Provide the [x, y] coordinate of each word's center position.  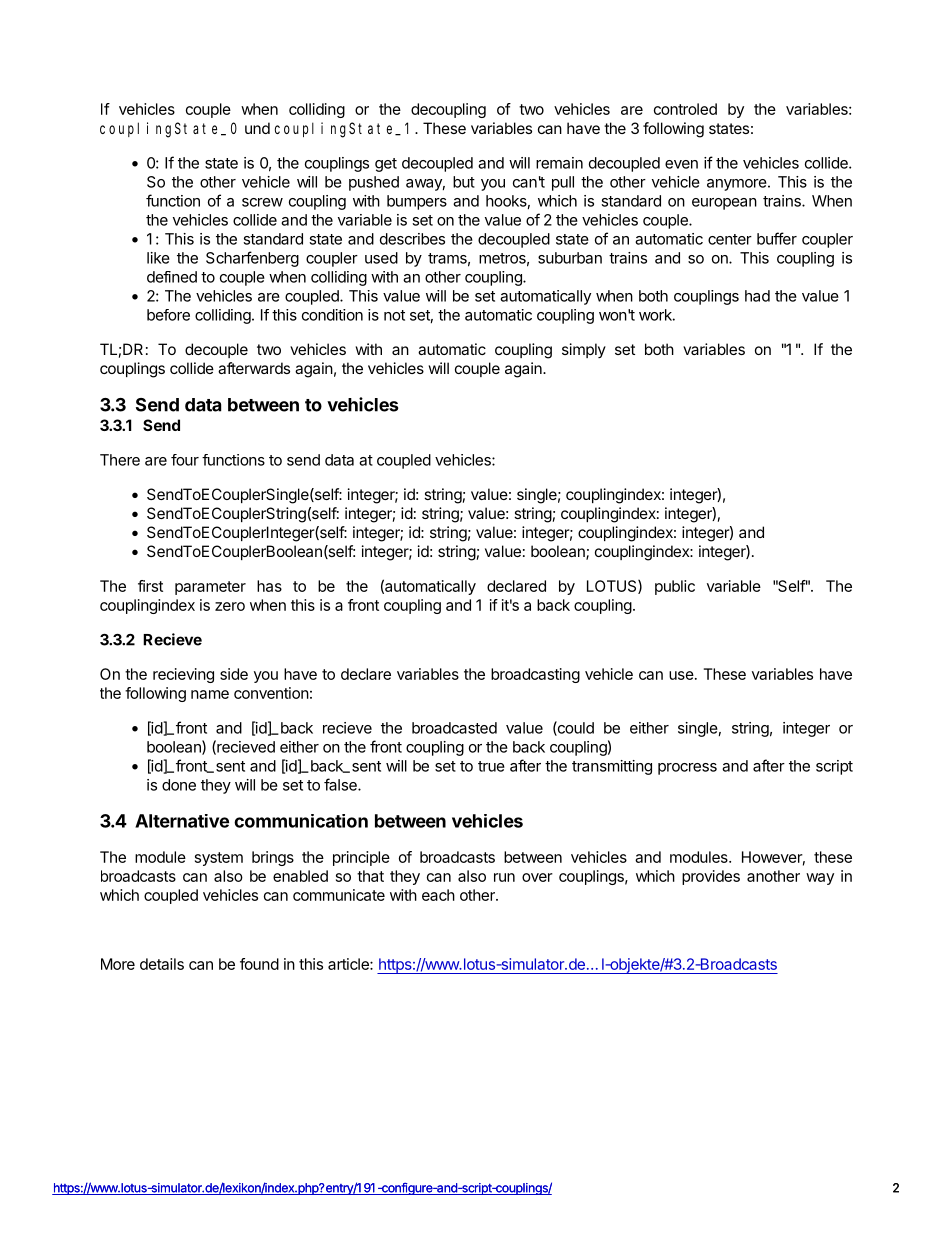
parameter [210, 588]
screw [262, 202]
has [269, 586]
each [438, 895]
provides [711, 877]
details [162, 964]
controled [685, 109]
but [464, 182]
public [675, 587]
